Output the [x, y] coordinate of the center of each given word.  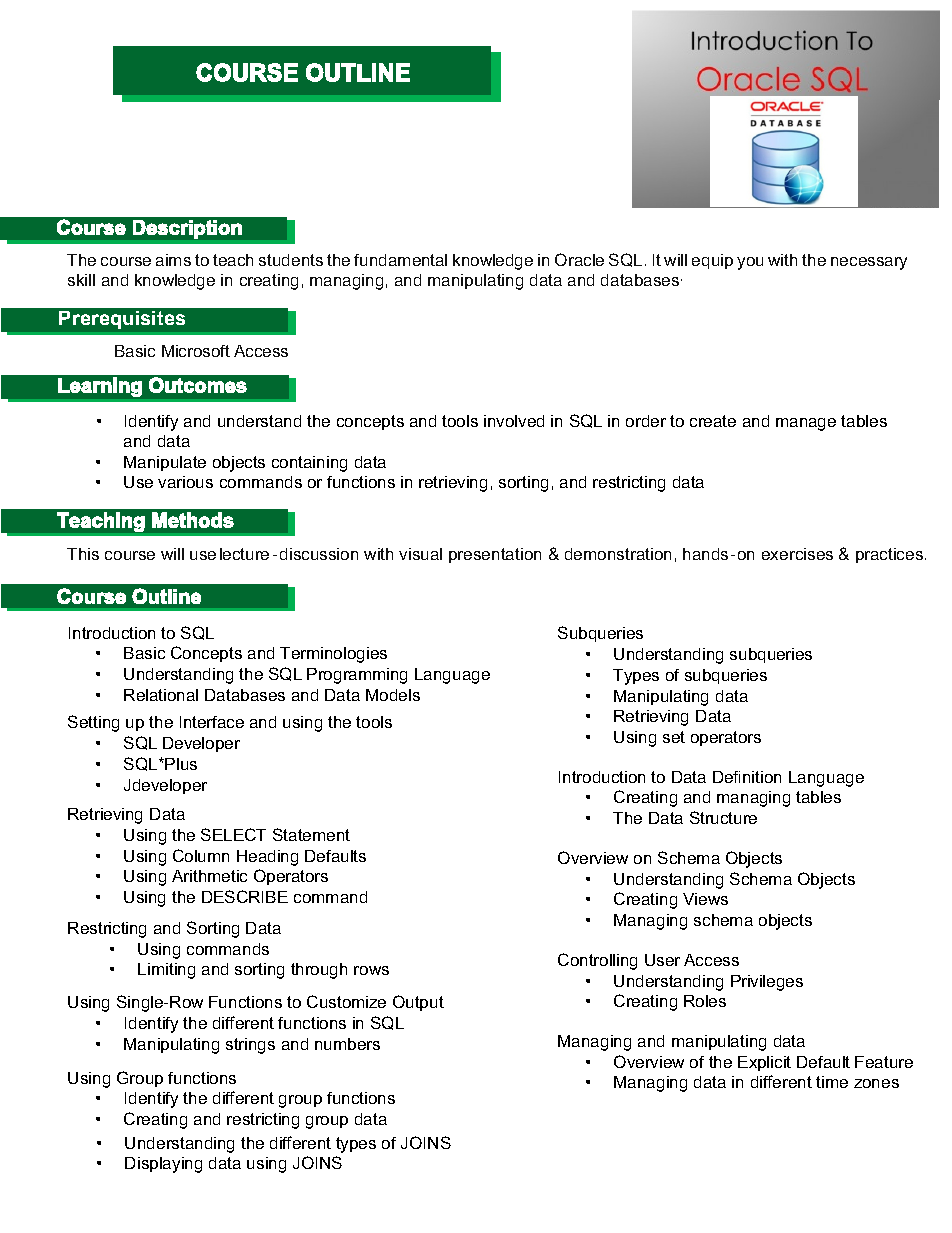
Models [393, 695]
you [750, 263]
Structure [723, 817]
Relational [161, 695]
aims [173, 260]
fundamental [400, 260]
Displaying [163, 1165]
